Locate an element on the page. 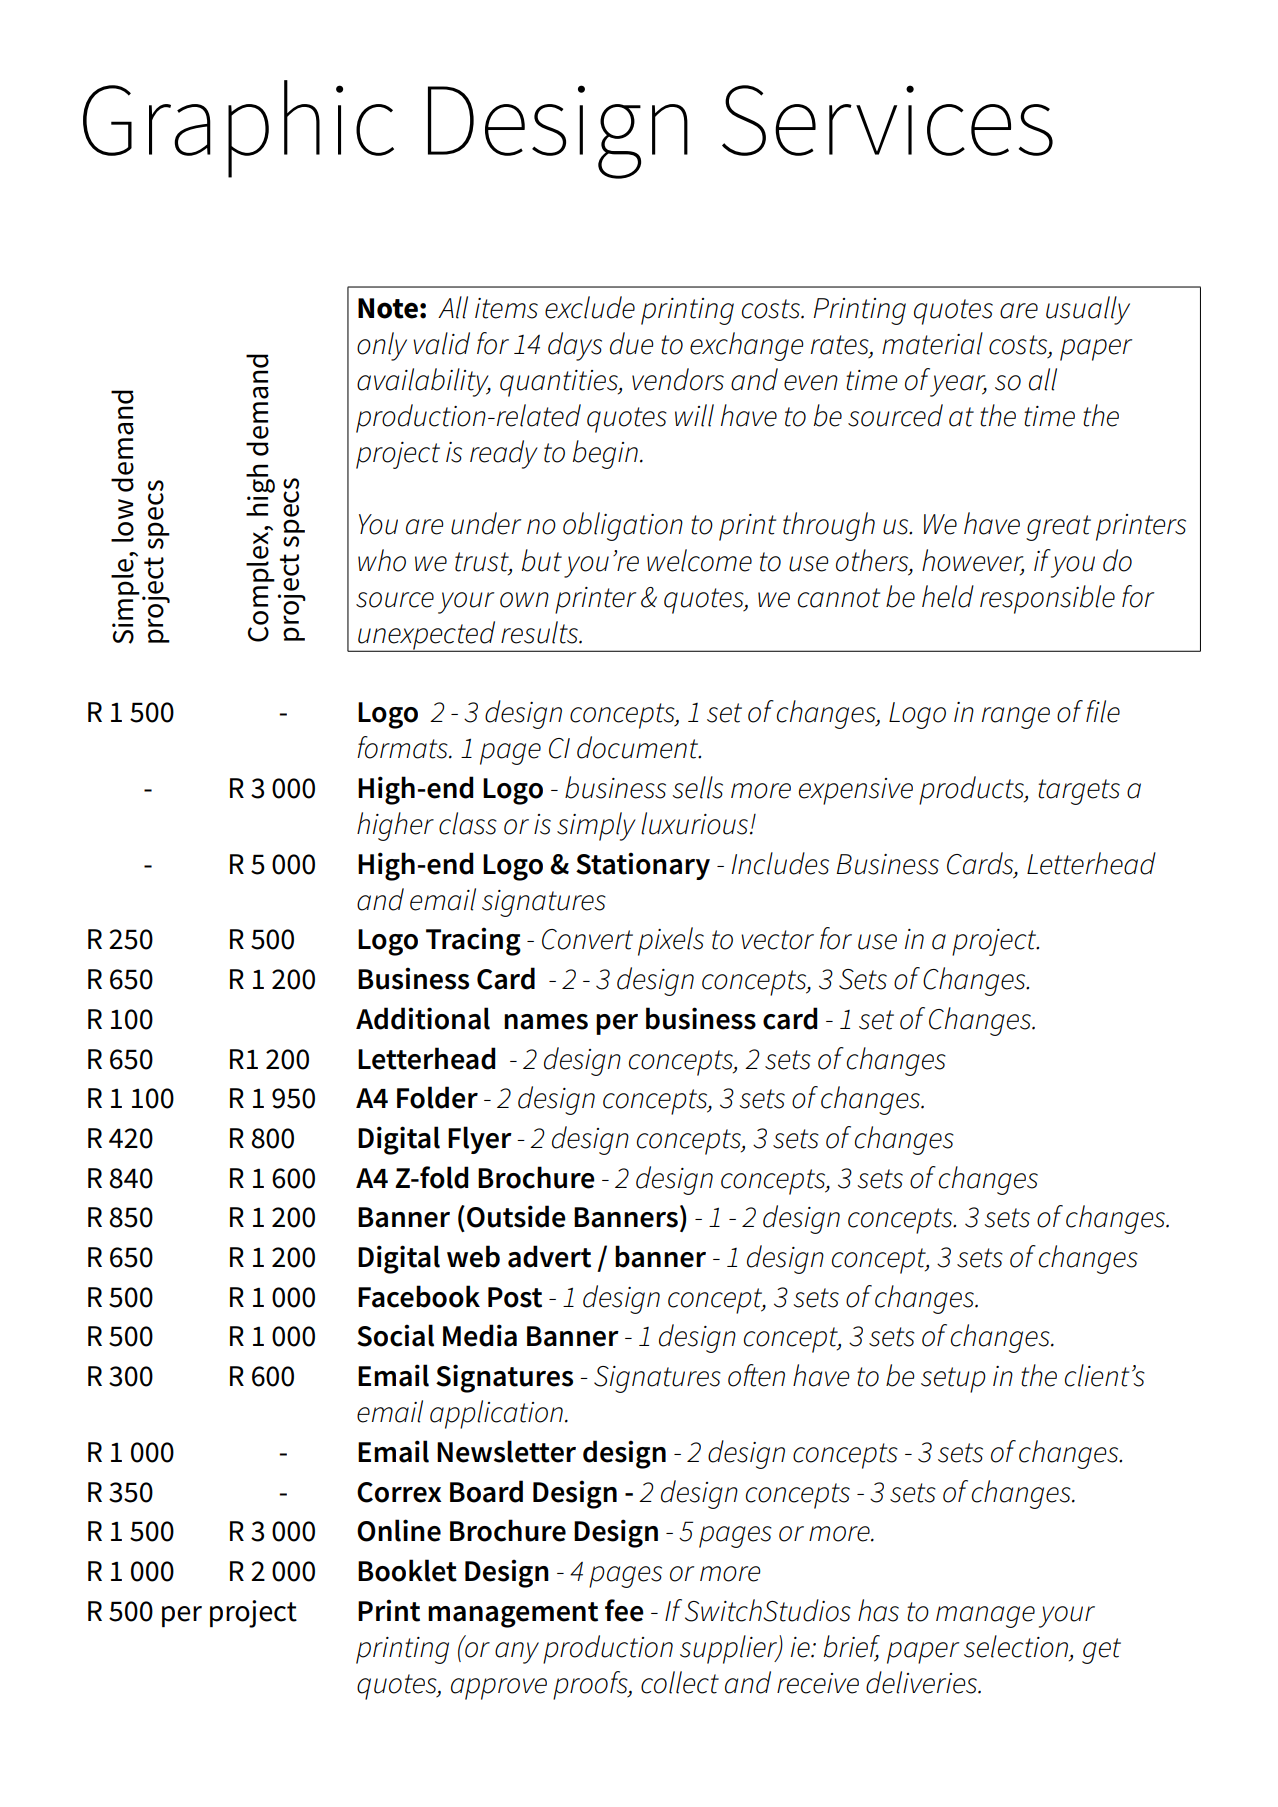 This document has height=1807, width=1278. Facebook is located at coordinates (419, 1296).
